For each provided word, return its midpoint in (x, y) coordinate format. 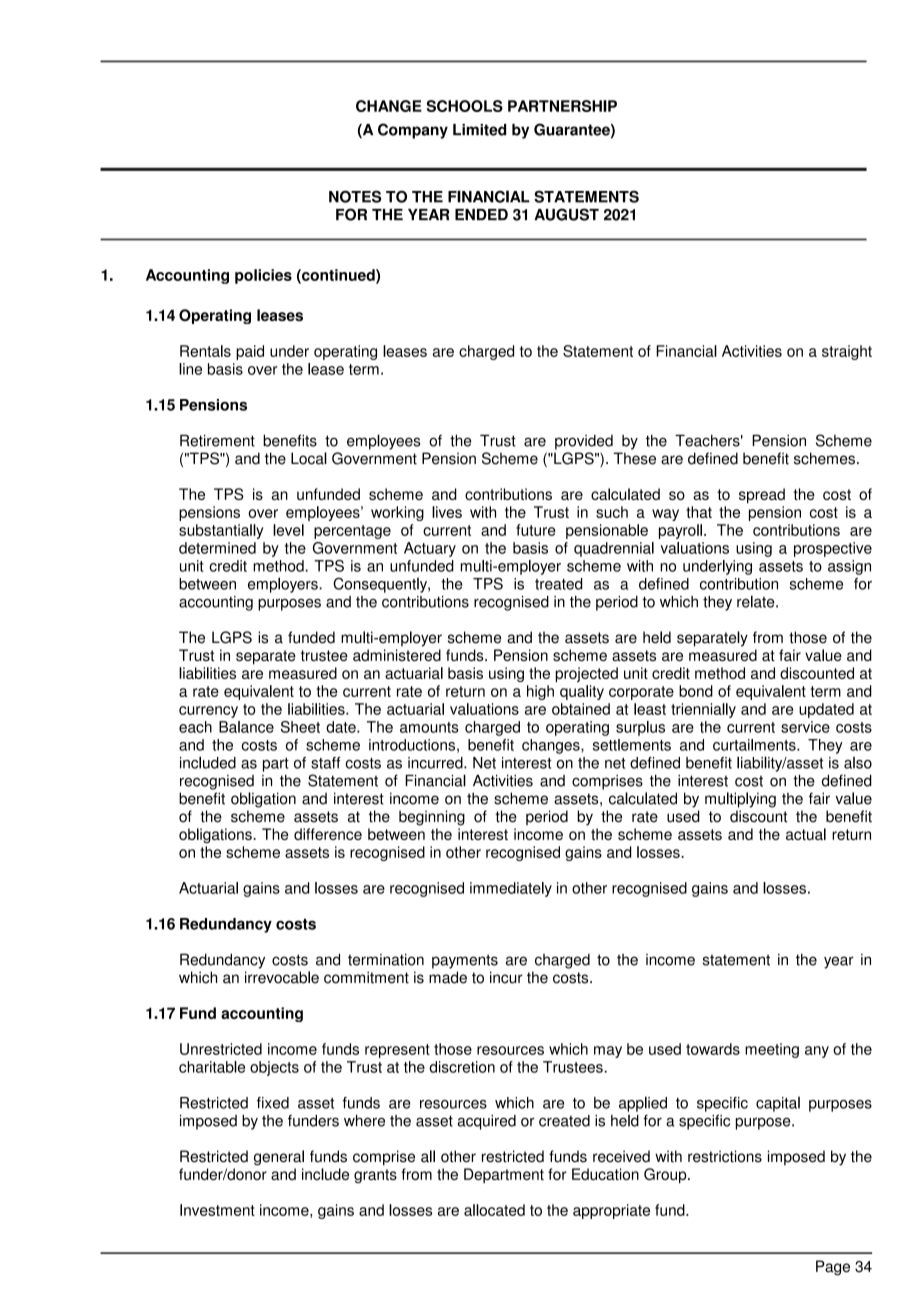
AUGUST (566, 214)
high (540, 692)
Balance (246, 727)
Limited (479, 130)
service (805, 727)
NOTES (355, 196)
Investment (217, 1210)
